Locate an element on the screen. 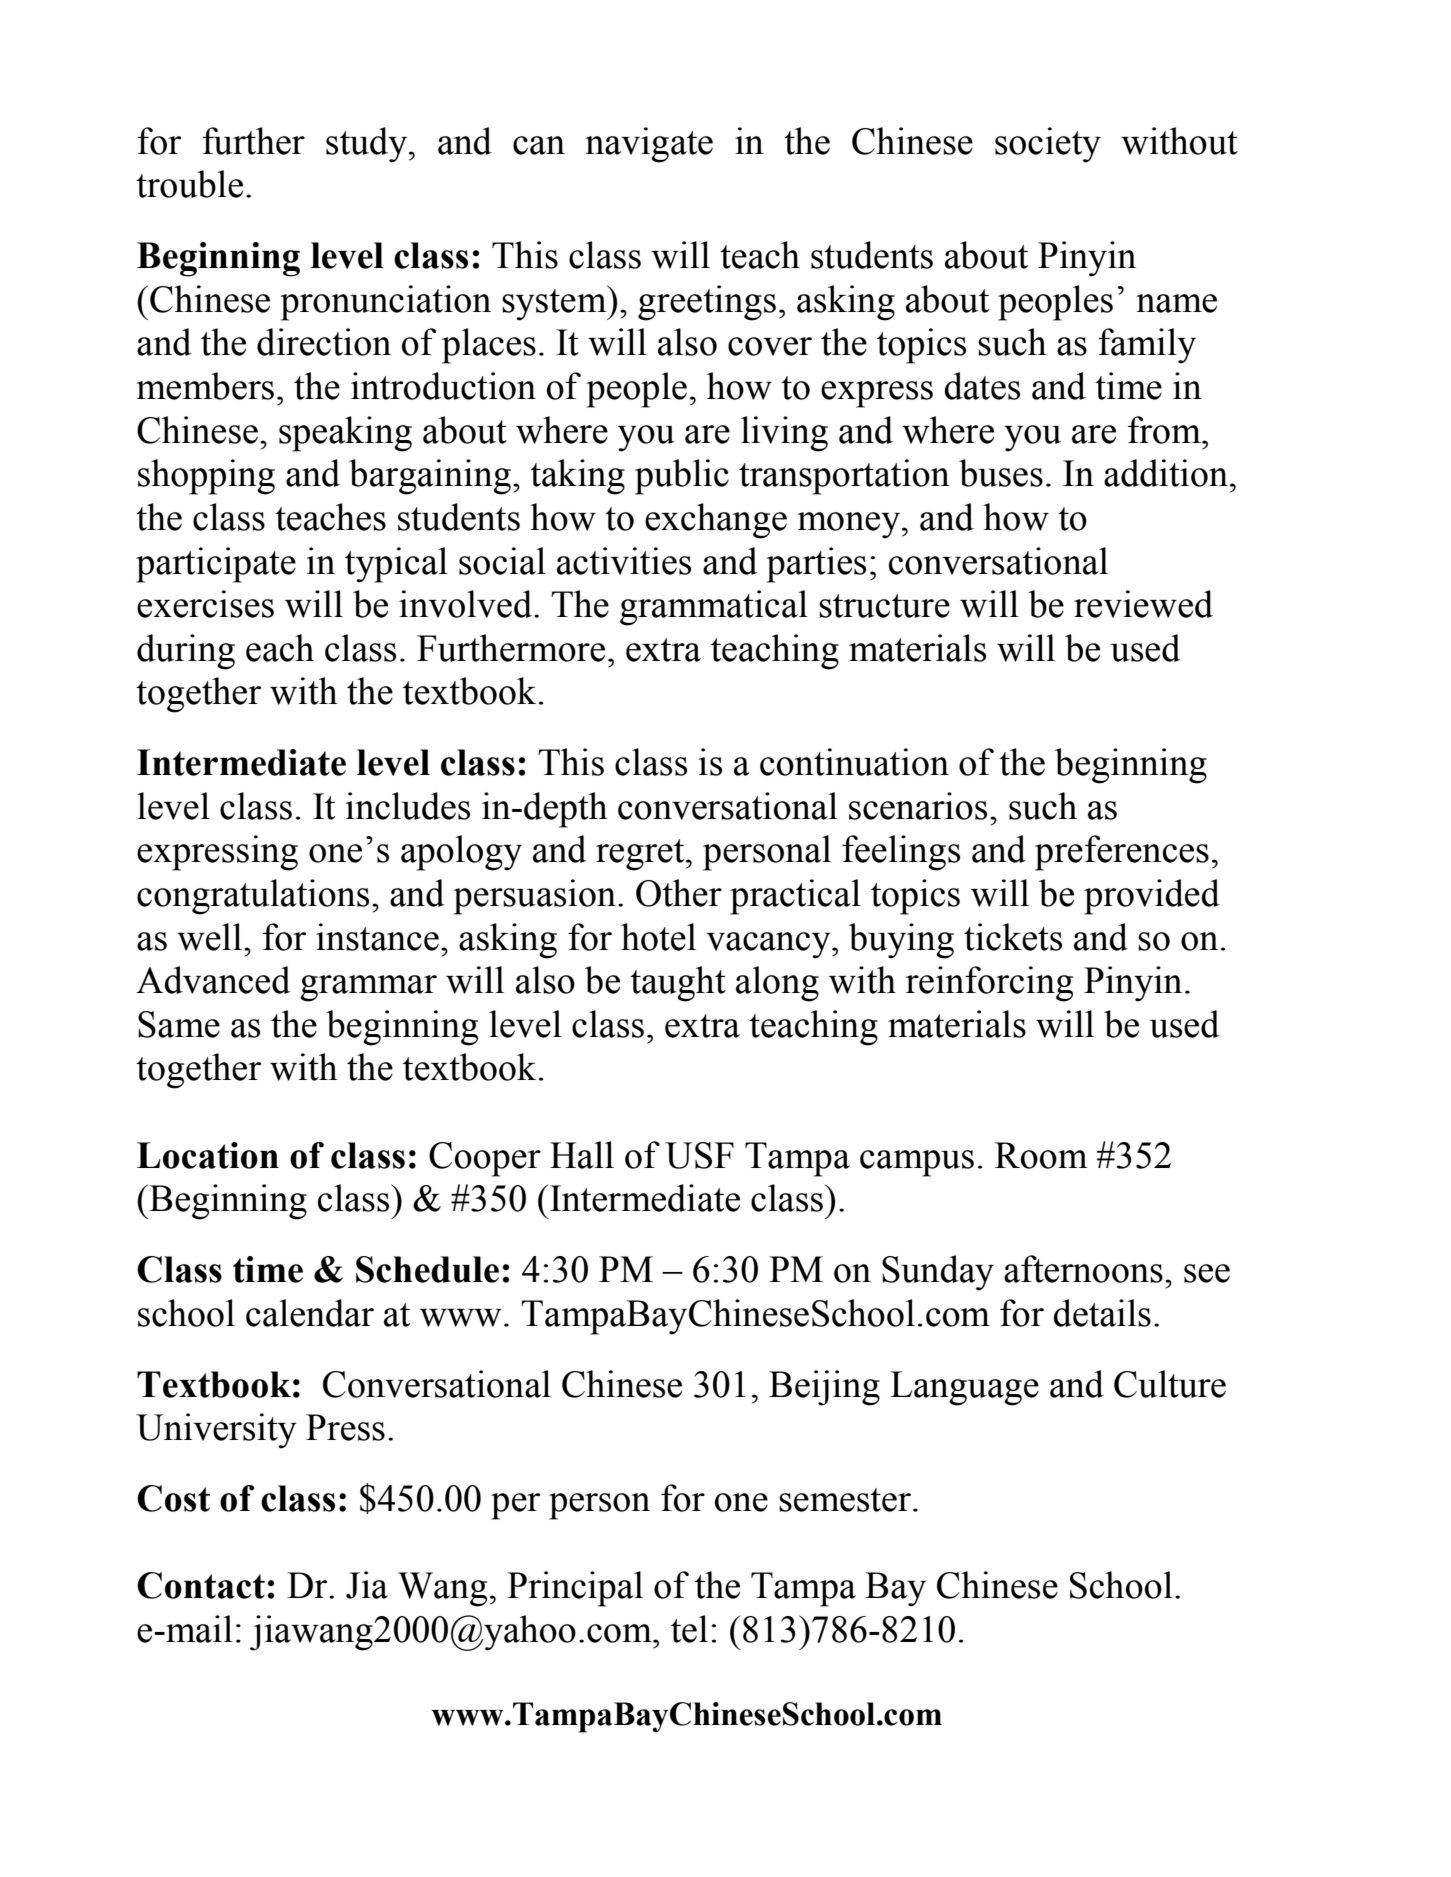  semester is located at coordinates (845, 1500).
